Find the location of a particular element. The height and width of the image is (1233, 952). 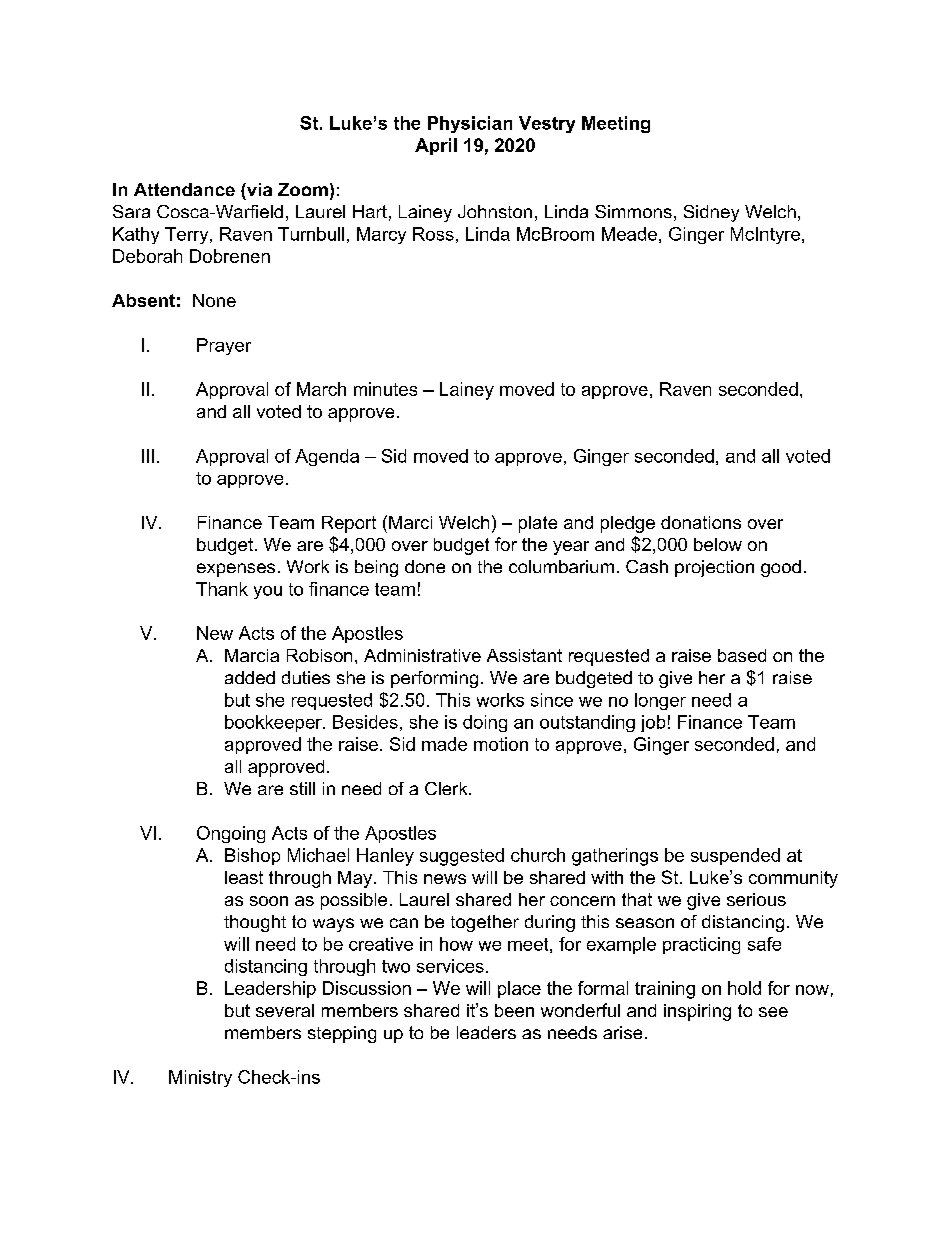

done is located at coordinates (425, 566).
